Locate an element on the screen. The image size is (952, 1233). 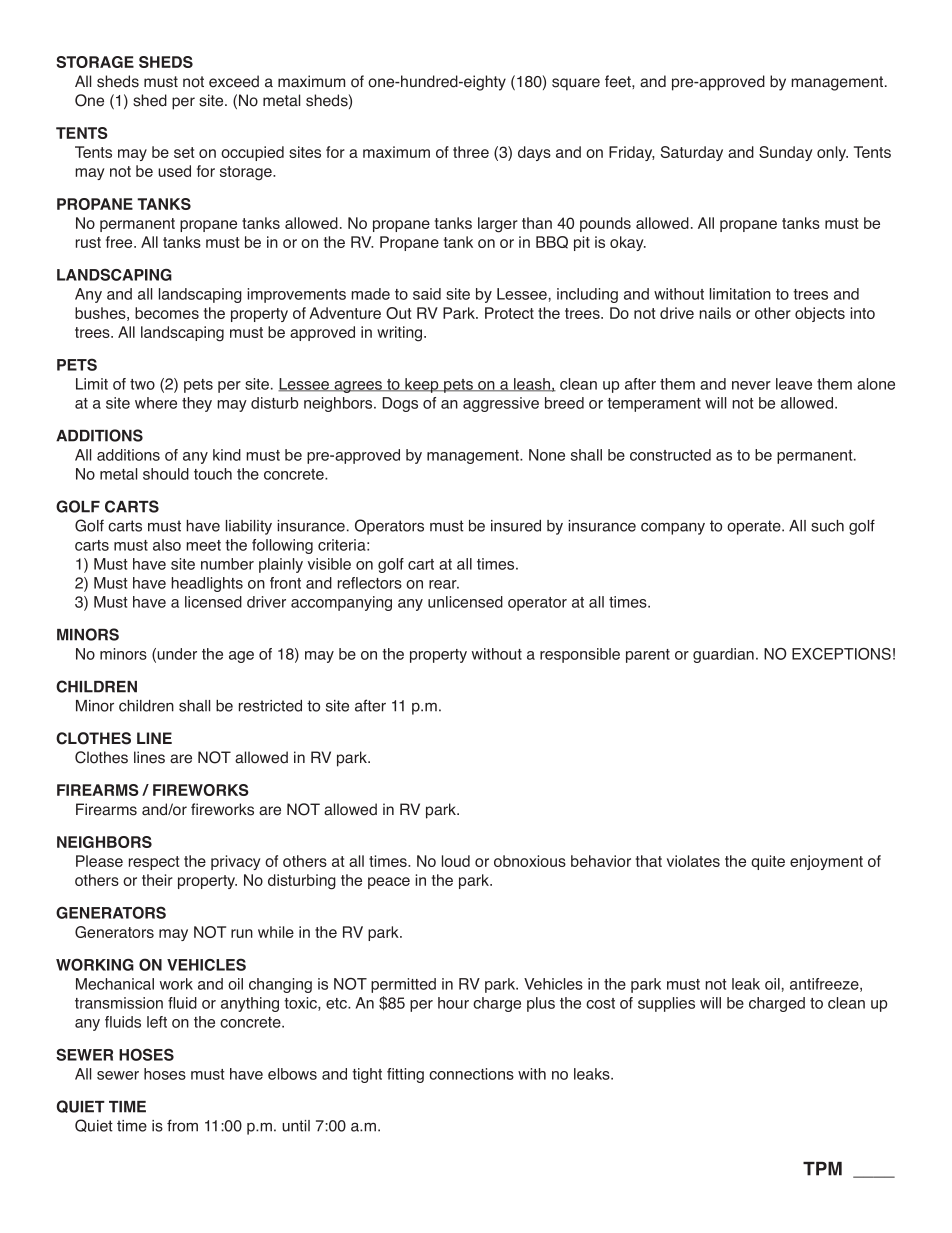
respect is located at coordinates (154, 863).
